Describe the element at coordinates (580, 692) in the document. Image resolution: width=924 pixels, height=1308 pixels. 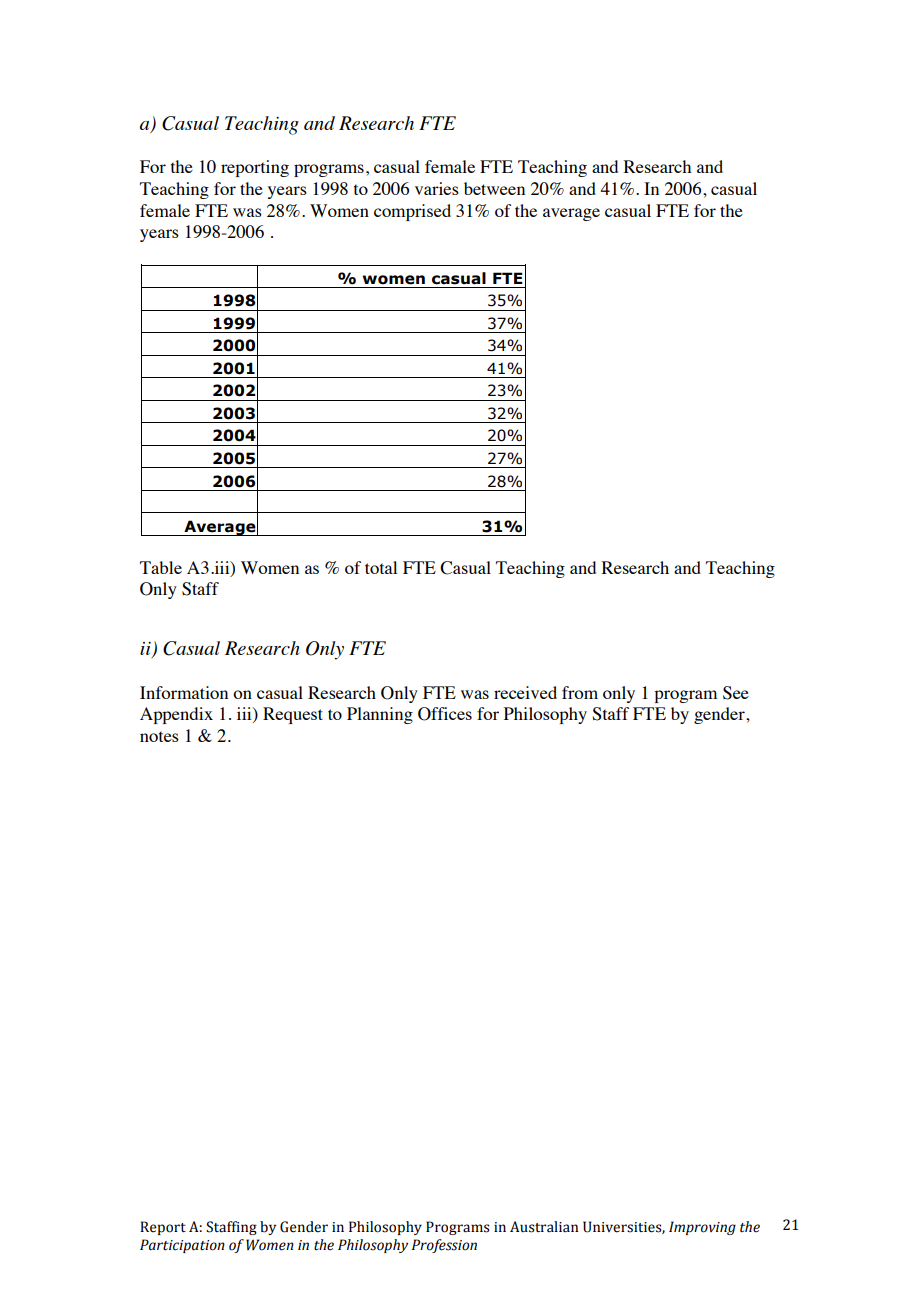
I see `from` at that location.
